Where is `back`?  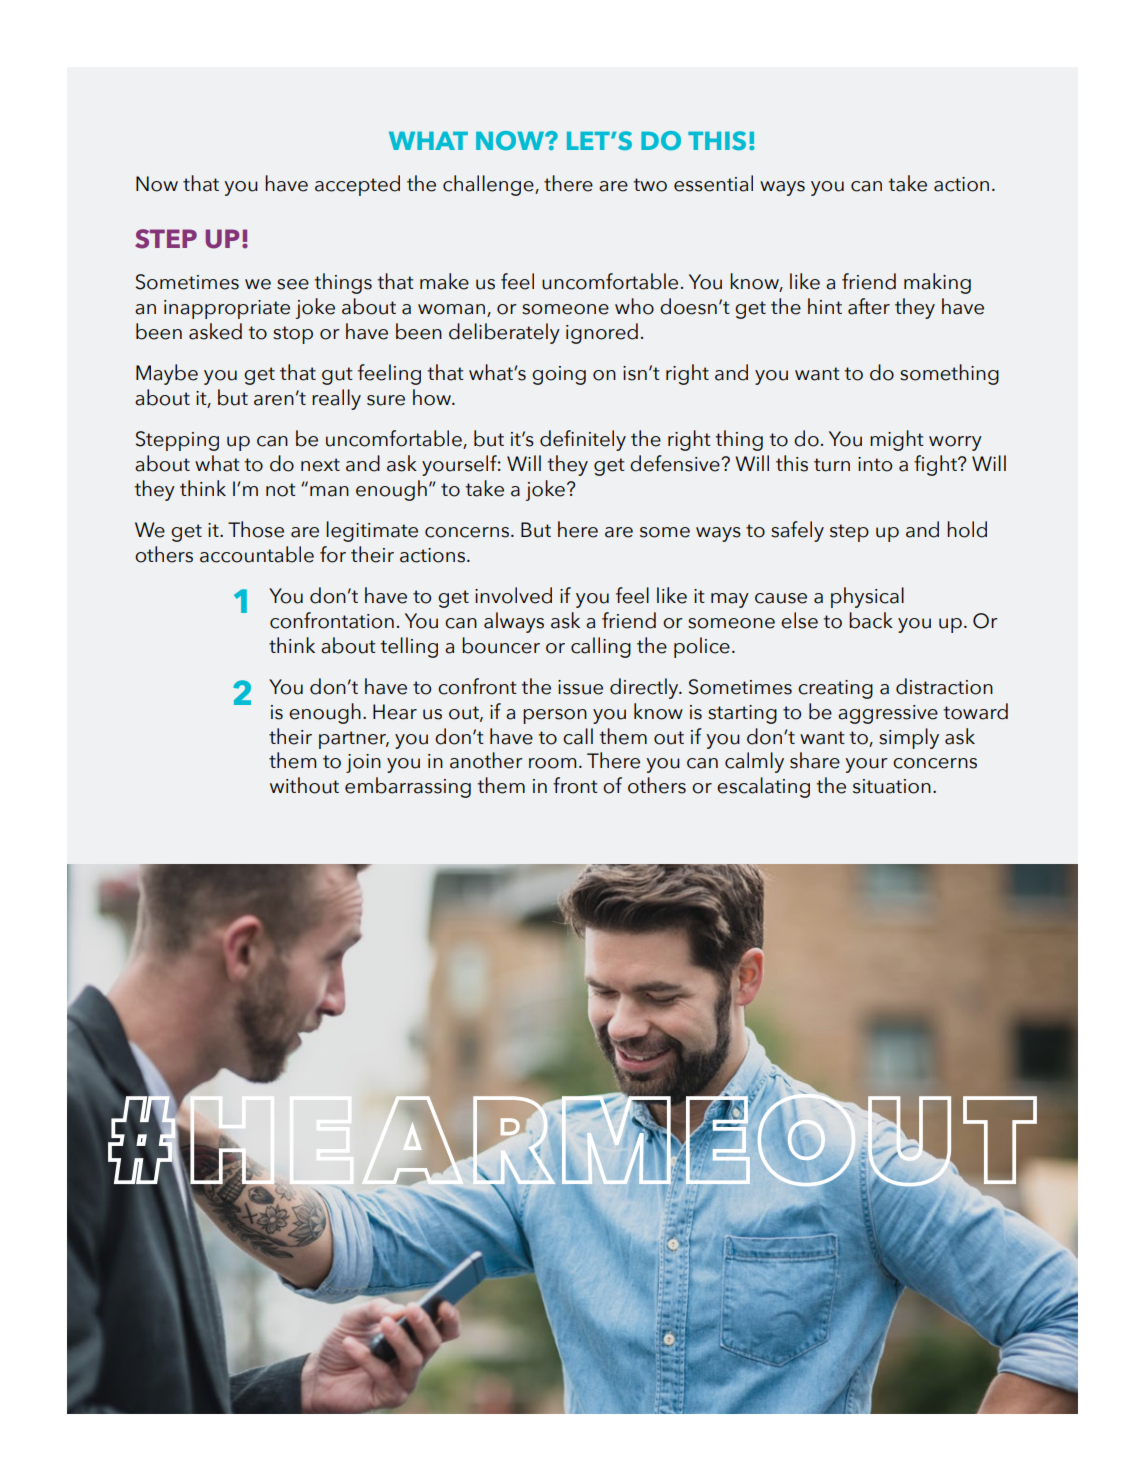 back is located at coordinates (871, 620).
